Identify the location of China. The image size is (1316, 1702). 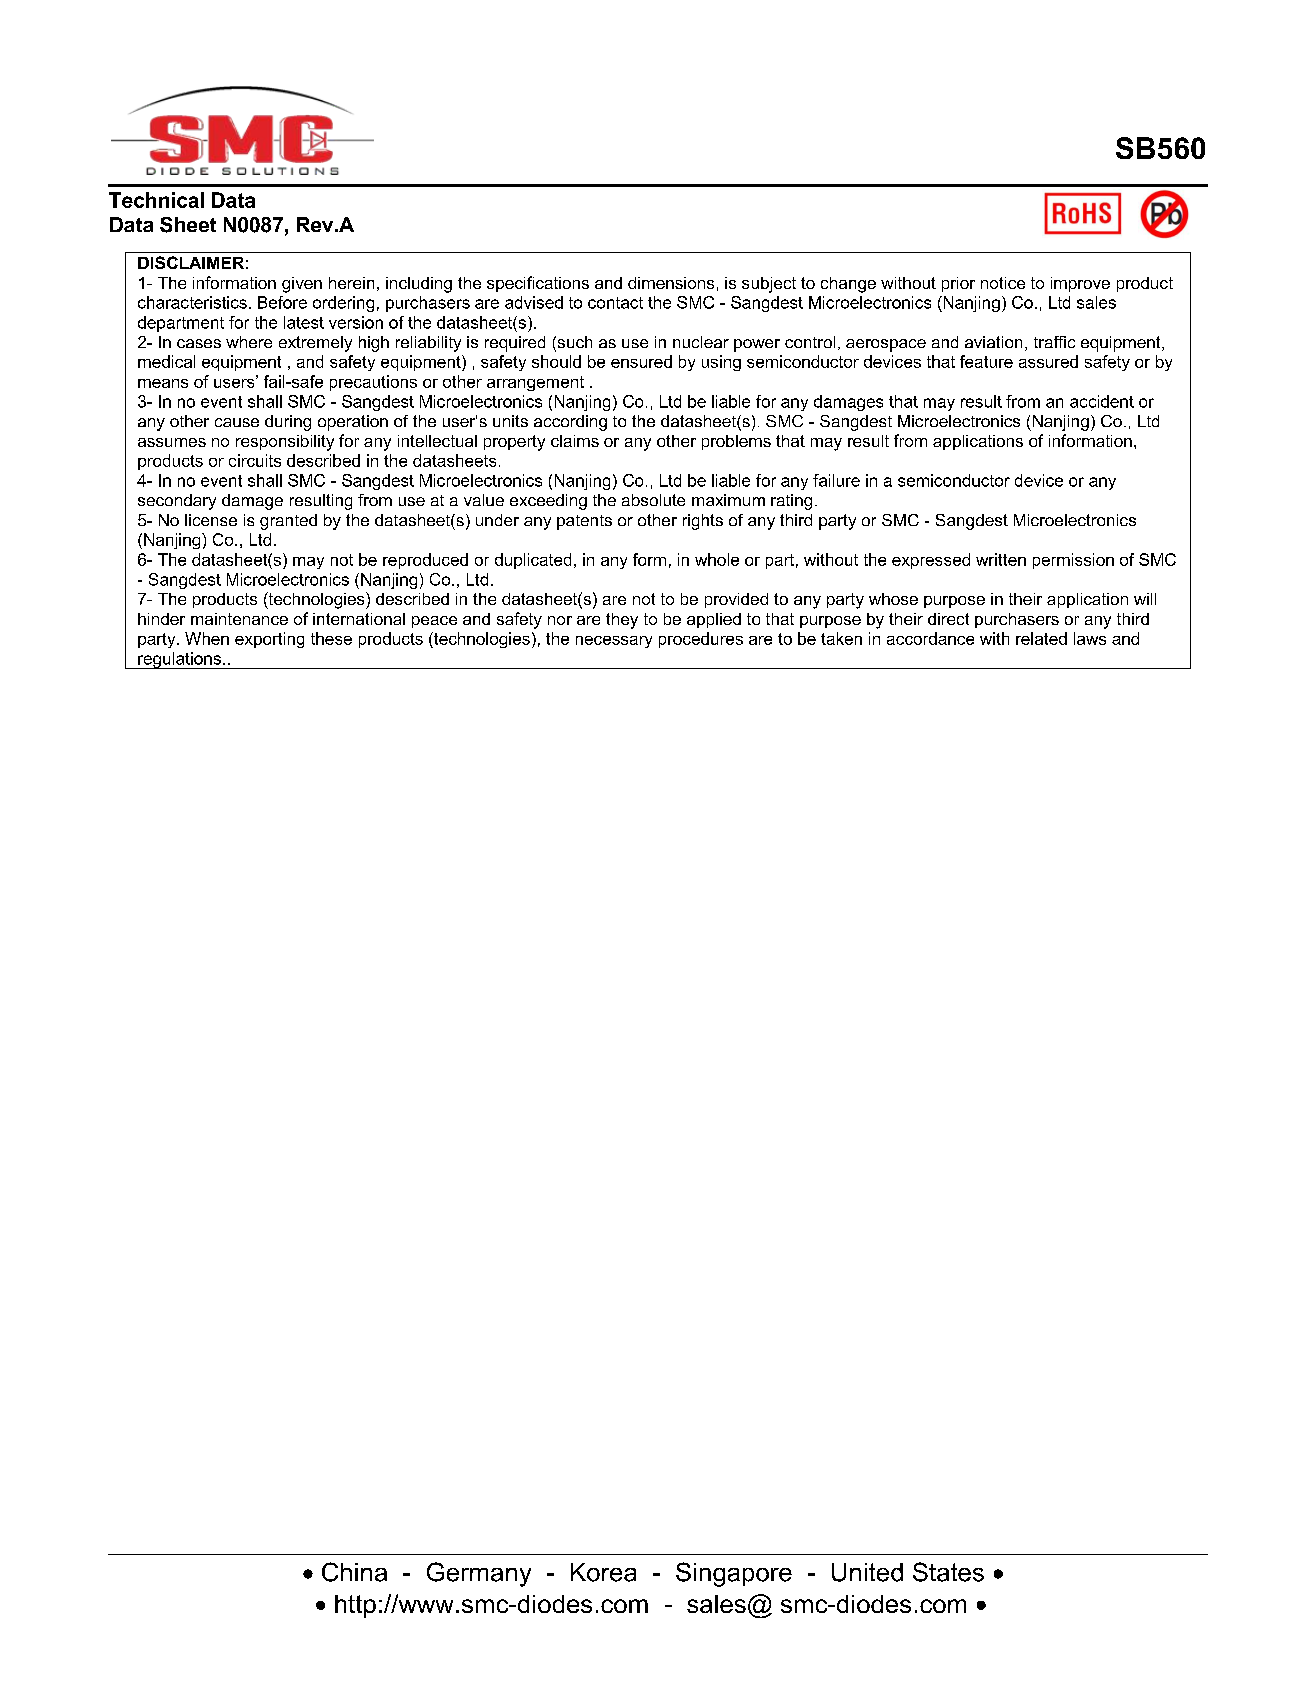
(354, 1572).
